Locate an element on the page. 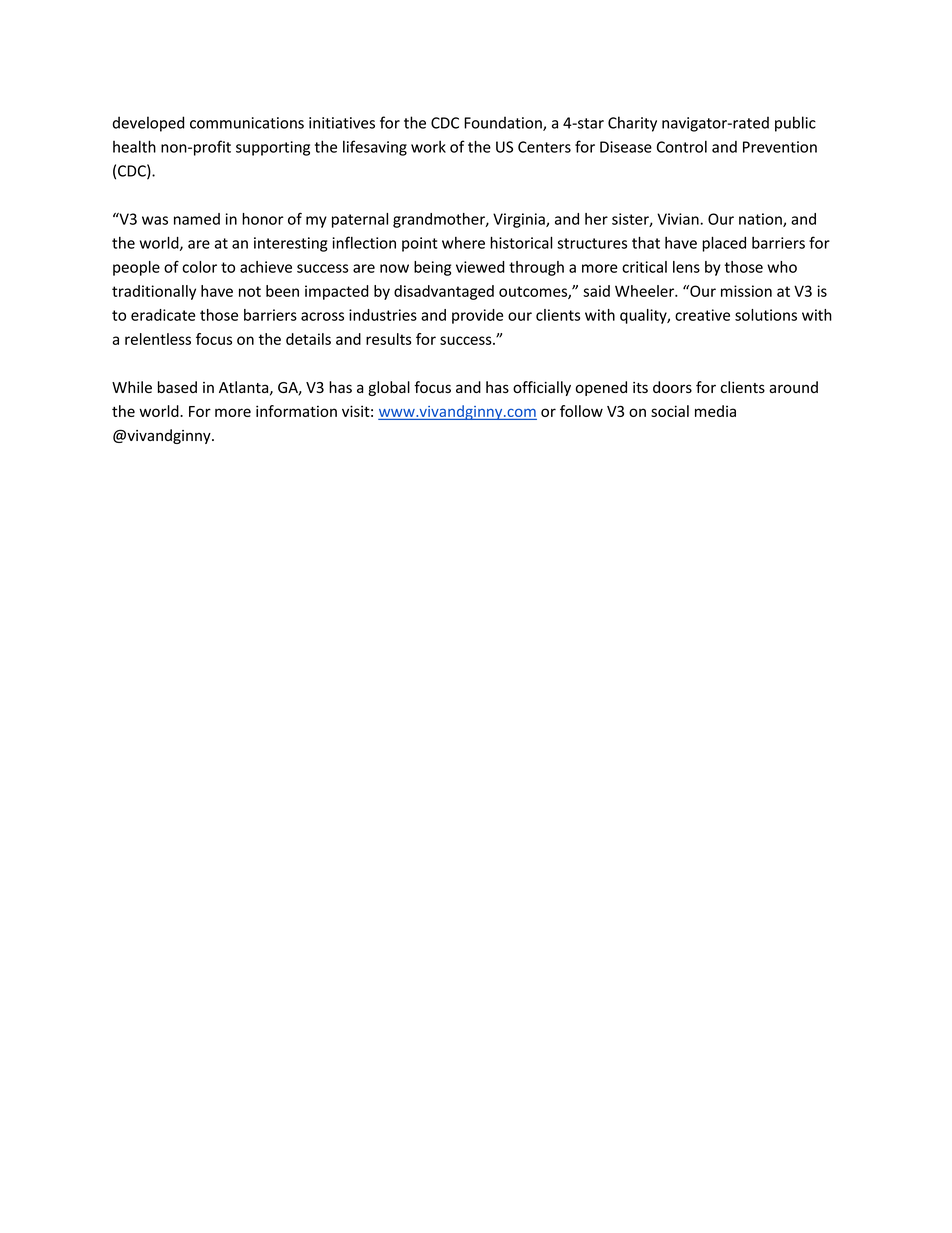 The image size is (952, 1233). color is located at coordinates (199, 267).
